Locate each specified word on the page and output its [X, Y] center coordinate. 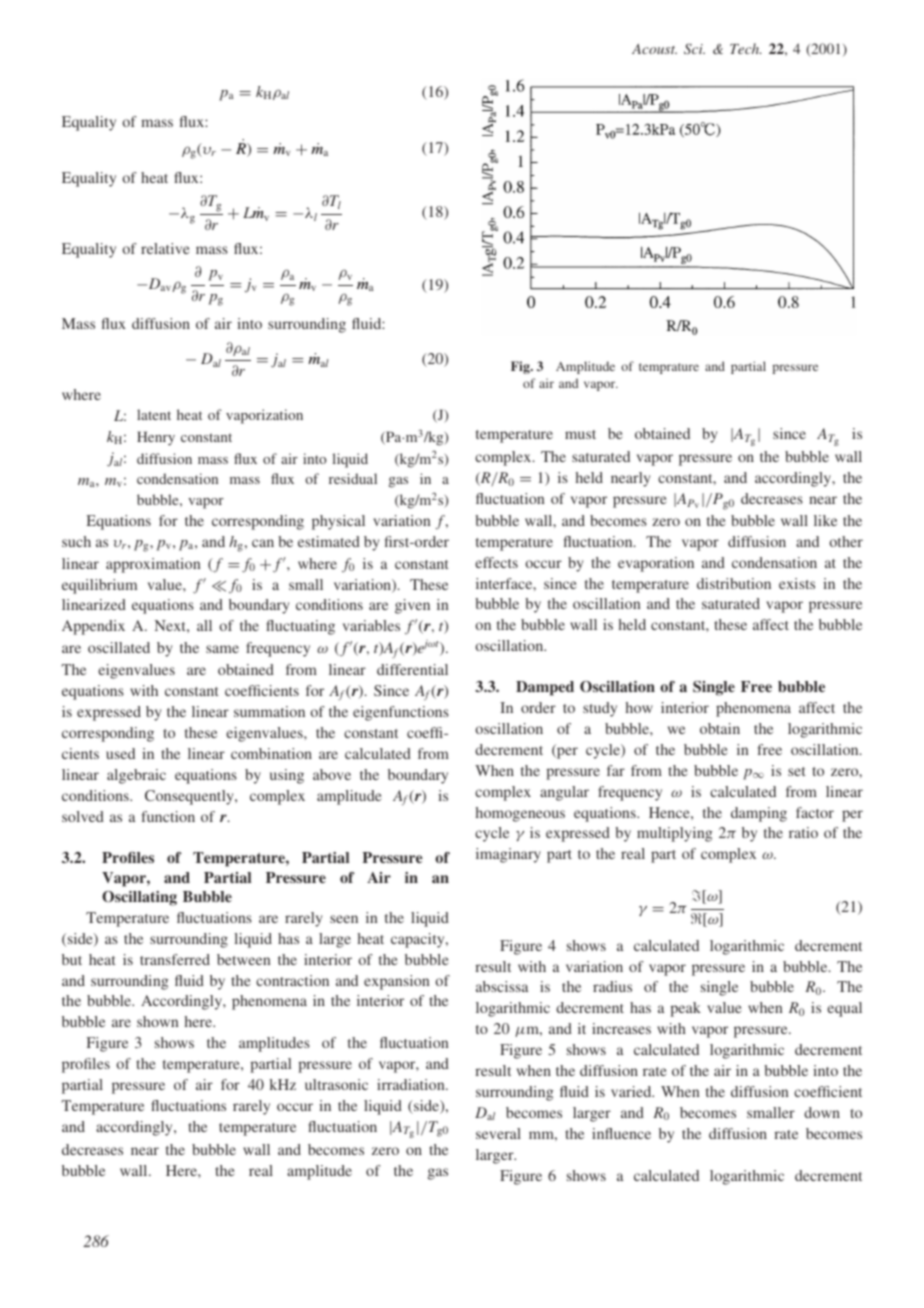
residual [353, 478]
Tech [746, 48]
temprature [669, 368]
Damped [545, 688]
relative [165, 248]
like [825, 520]
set [797, 771]
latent [154, 414]
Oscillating [139, 898]
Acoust [654, 49]
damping [759, 814]
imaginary [508, 855]
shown [158, 1021]
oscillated [119, 647]
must [580, 434]
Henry [156, 438]
